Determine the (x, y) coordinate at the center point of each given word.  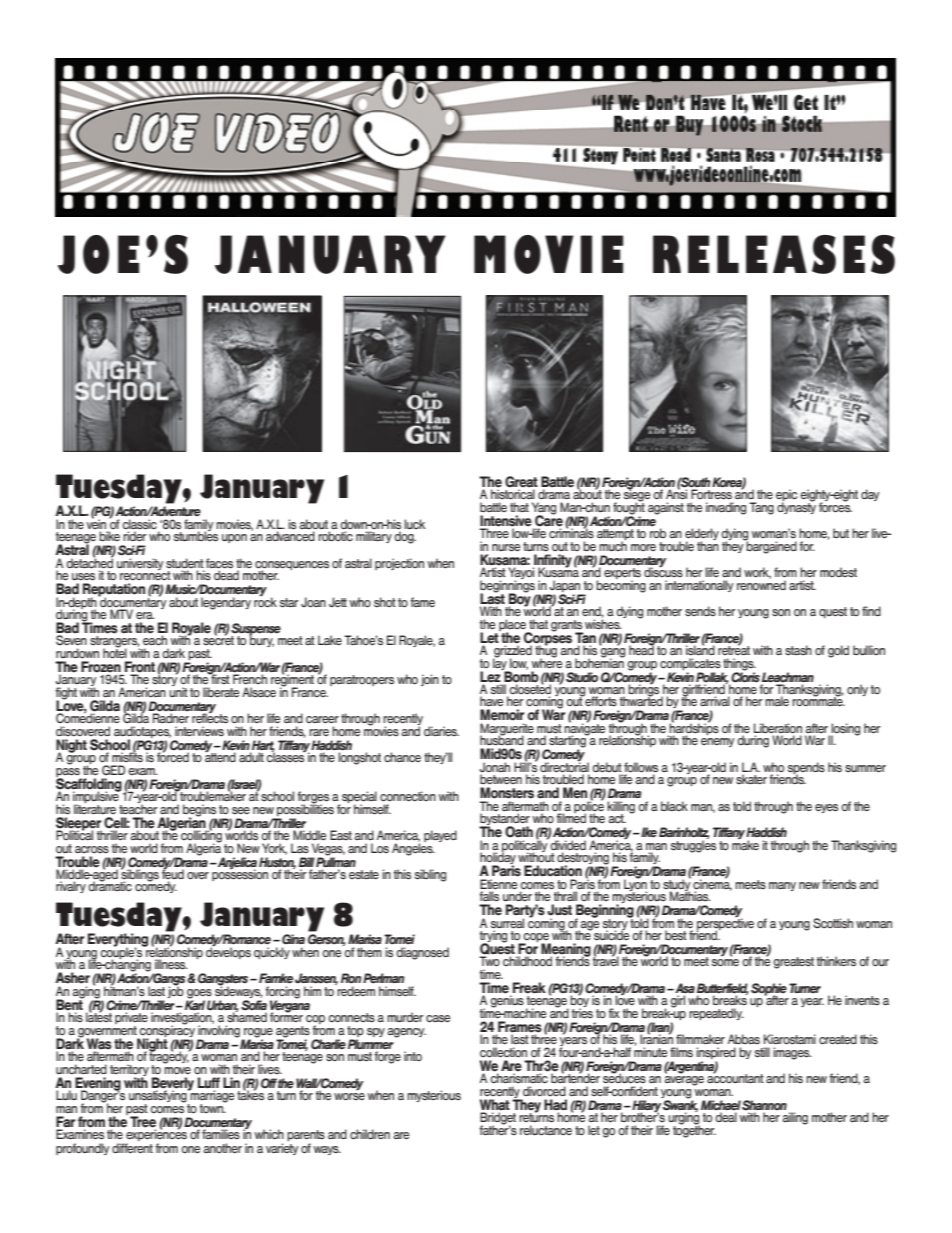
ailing (795, 1118)
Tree (143, 1122)
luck (415, 524)
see (241, 810)
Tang (761, 508)
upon (234, 538)
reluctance (546, 1130)
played (440, 836)
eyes (826, 808)
